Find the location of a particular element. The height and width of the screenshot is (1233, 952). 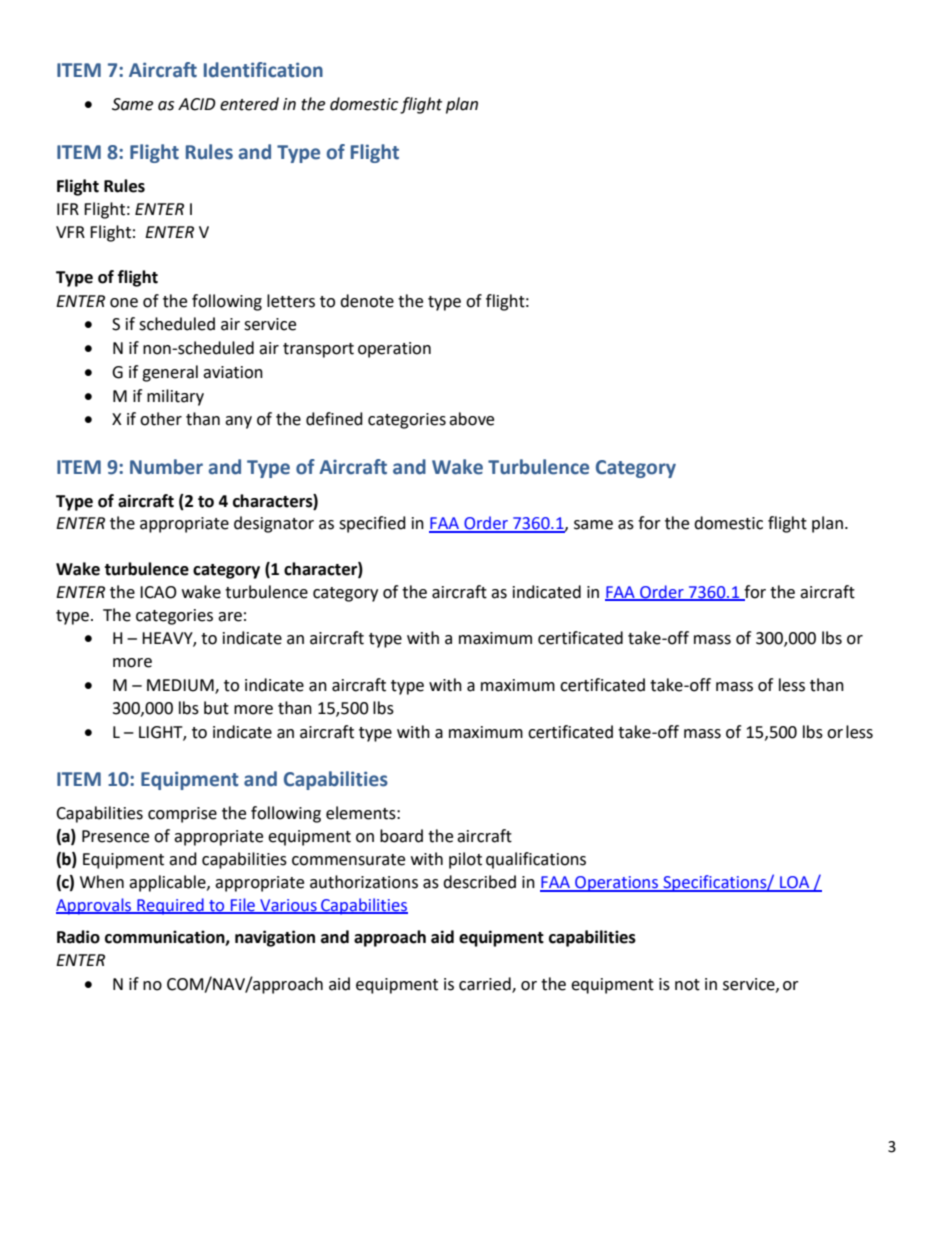

Identification is located at coordinates (263, 70).
